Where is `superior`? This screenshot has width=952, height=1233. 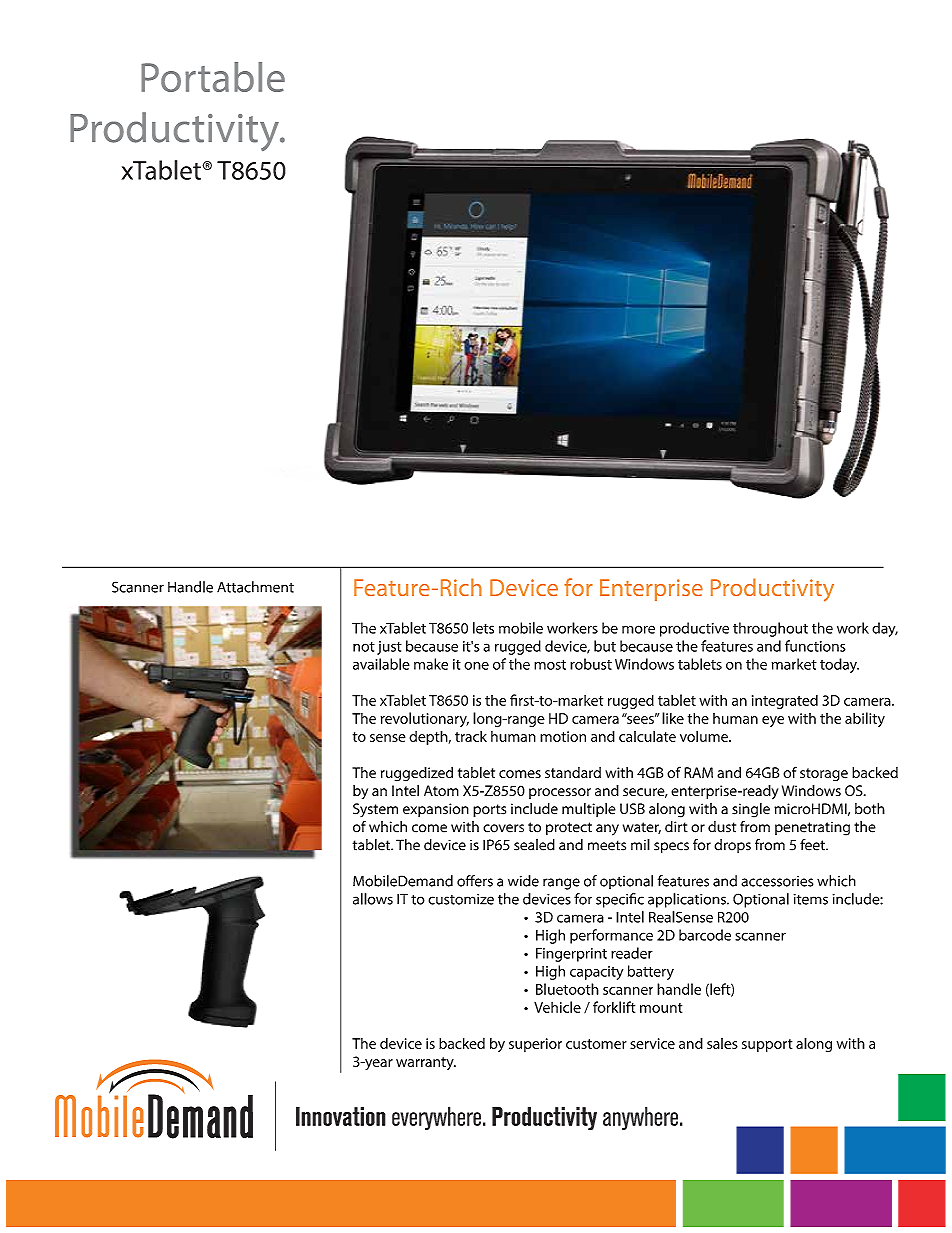 superior is located at coordinates (535, 1045).
